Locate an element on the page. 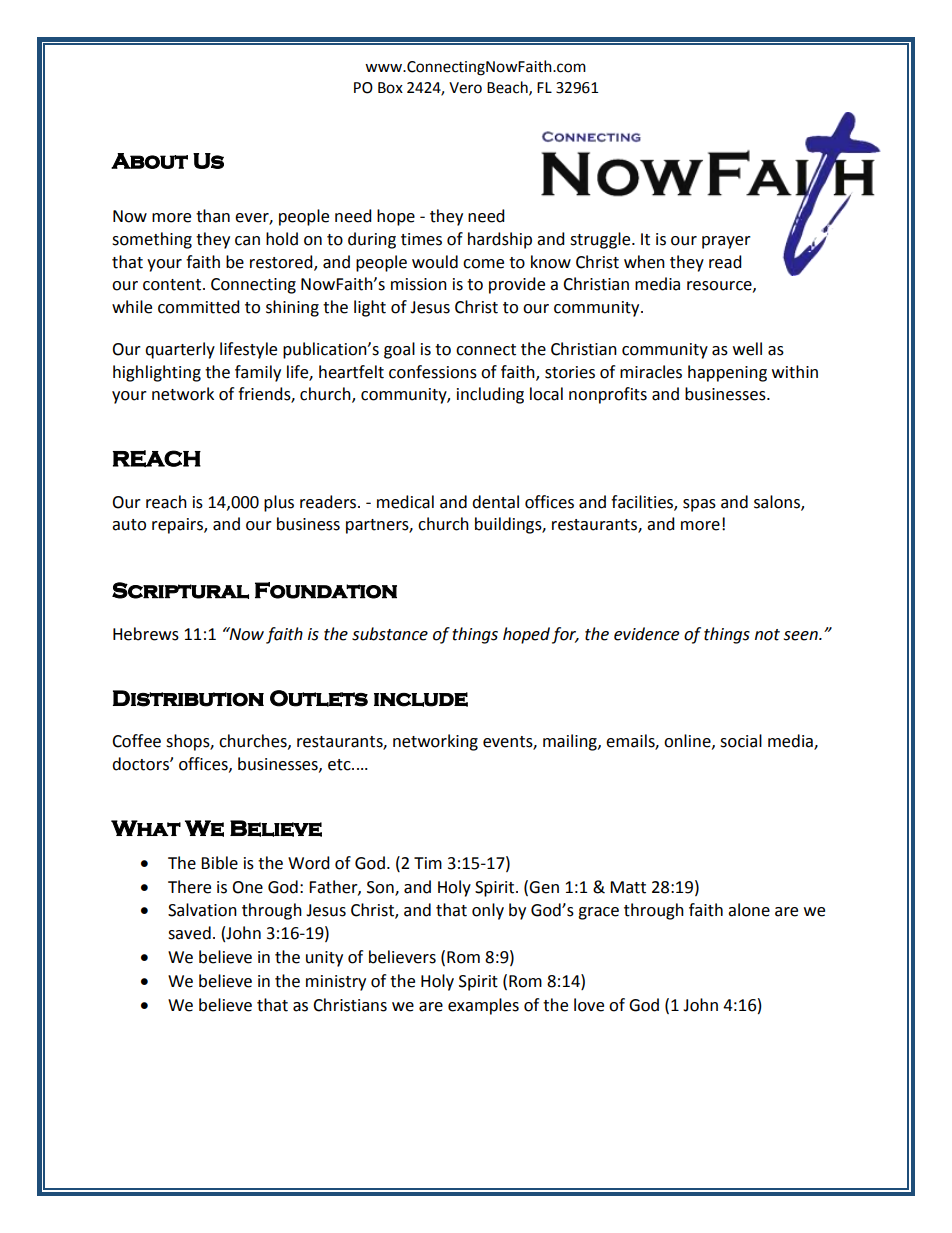  About is located at coordinates (149, 161).
